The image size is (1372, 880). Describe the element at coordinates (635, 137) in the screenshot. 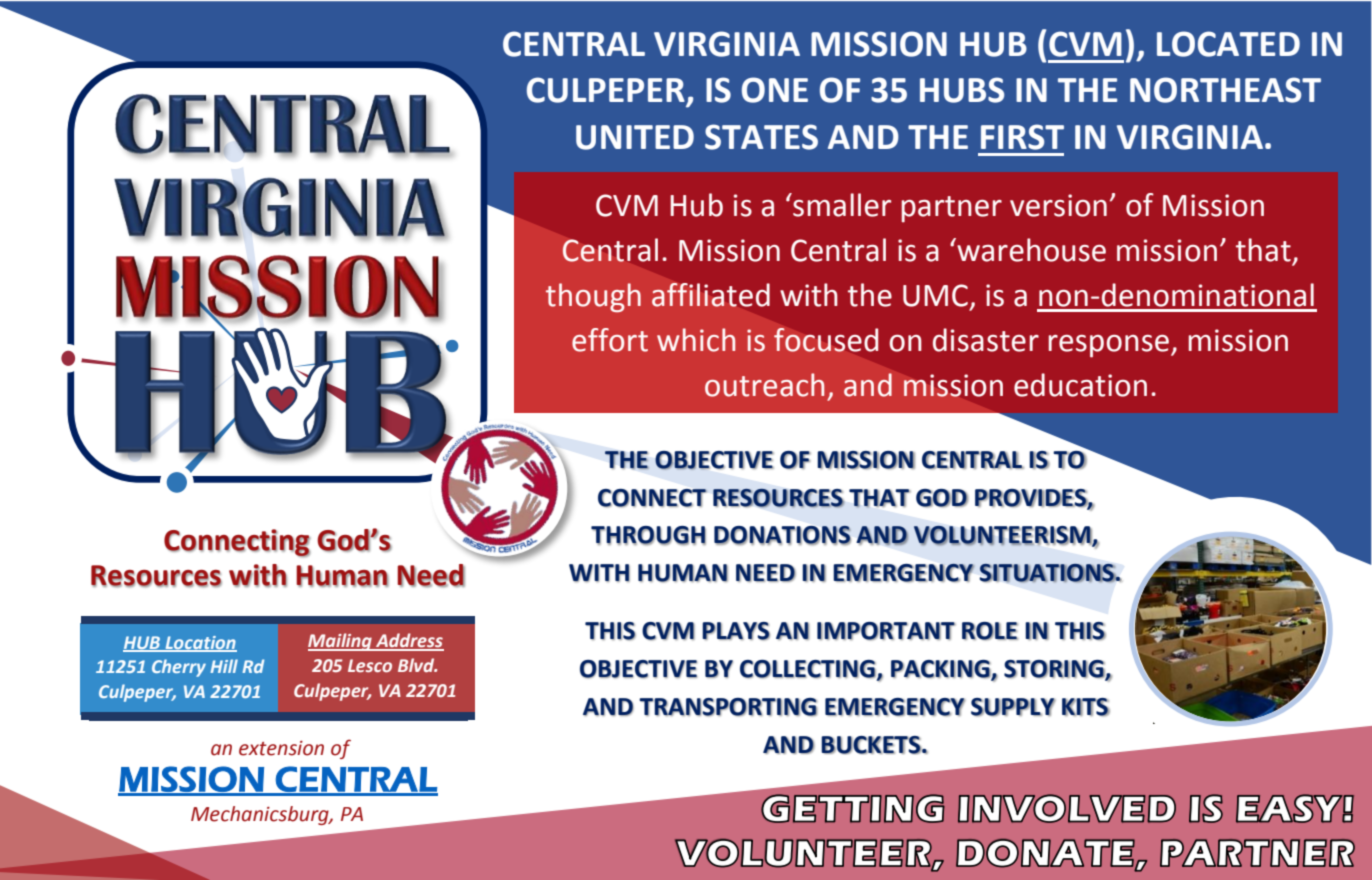

I see `UNITED` at that location.
